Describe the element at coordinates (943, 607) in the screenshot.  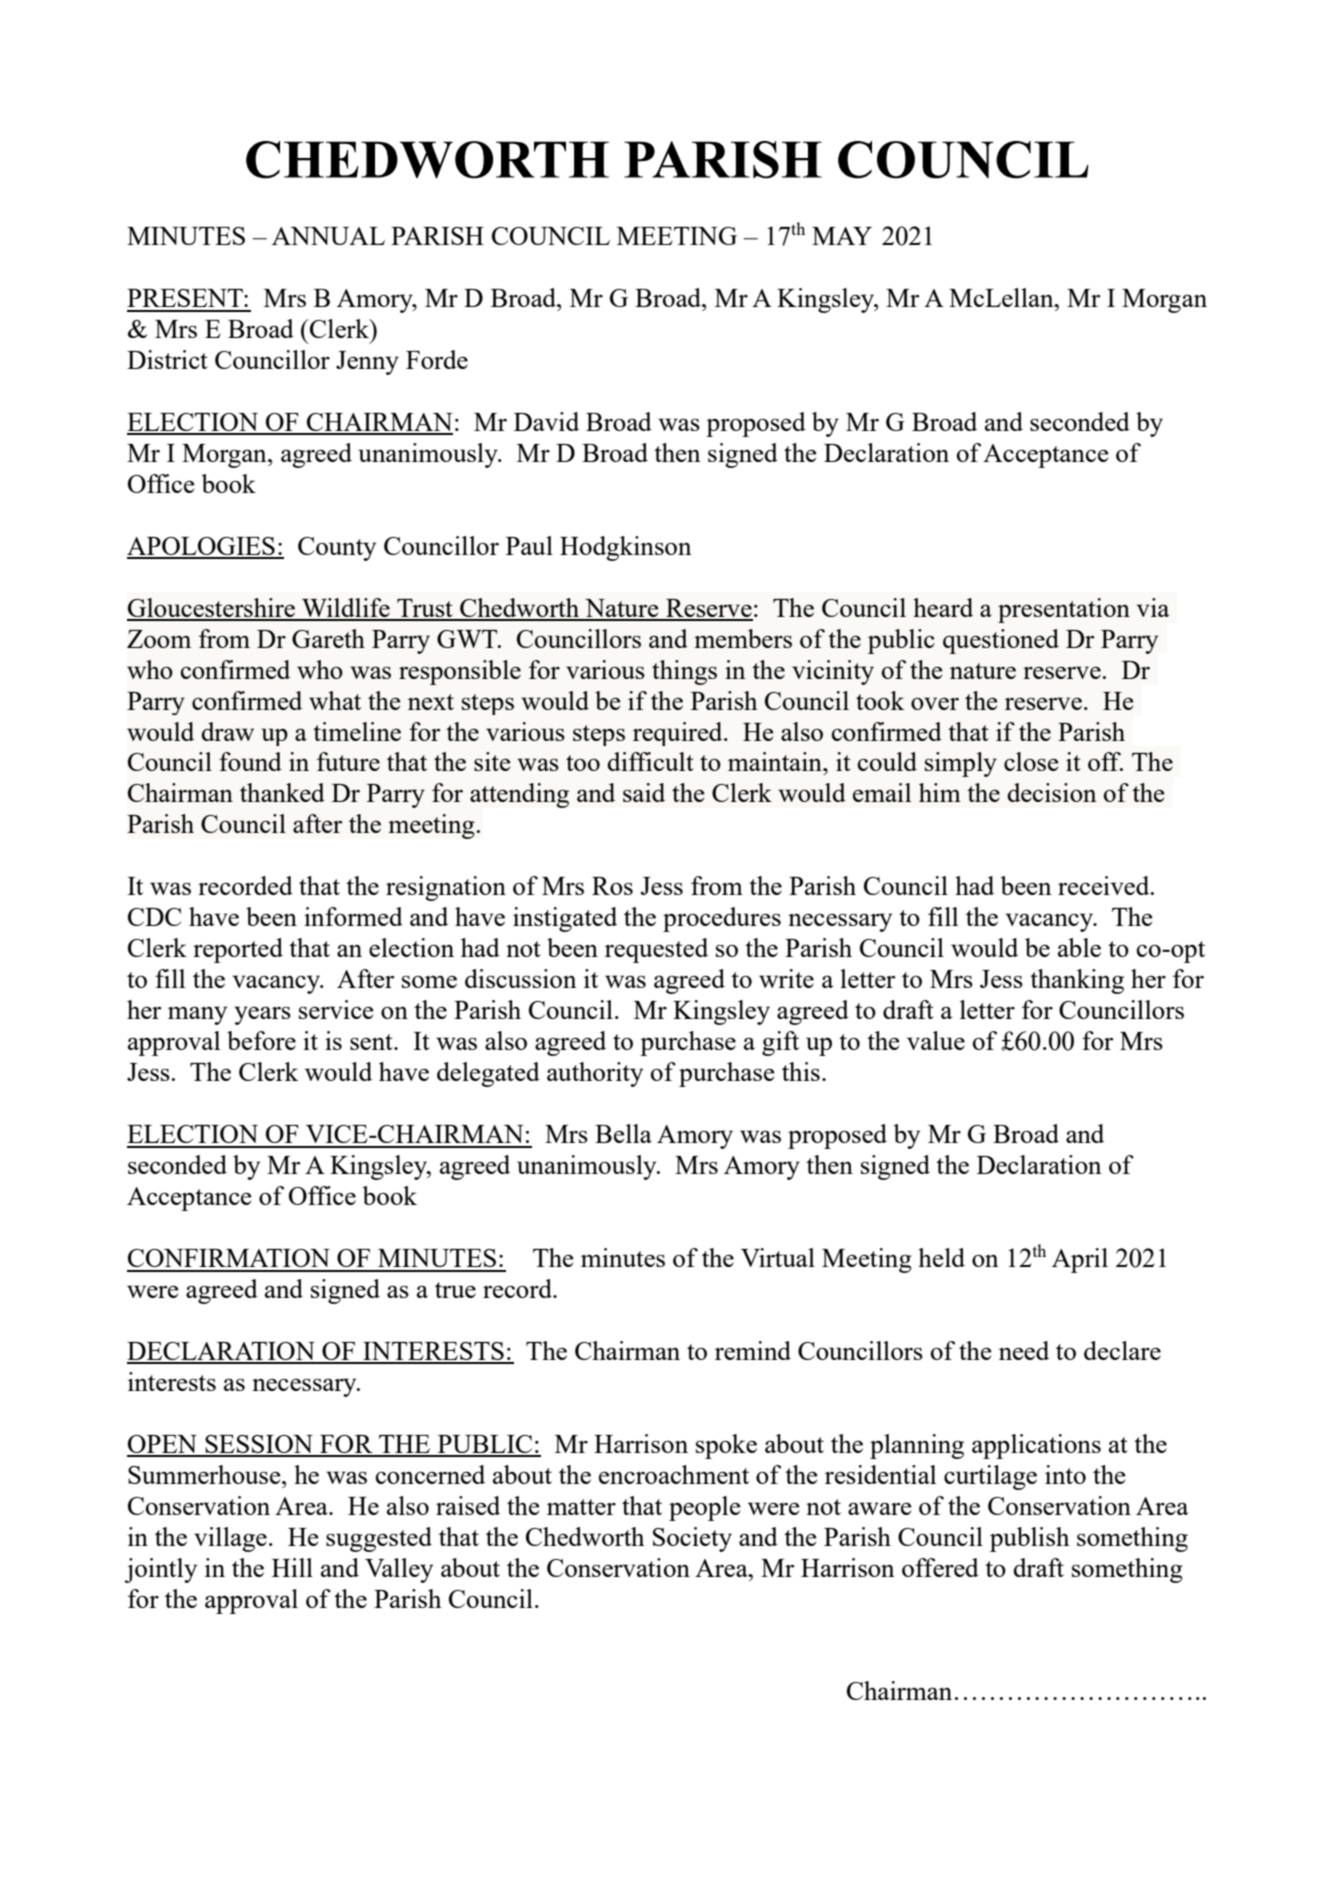
I see `heard` at that location.
